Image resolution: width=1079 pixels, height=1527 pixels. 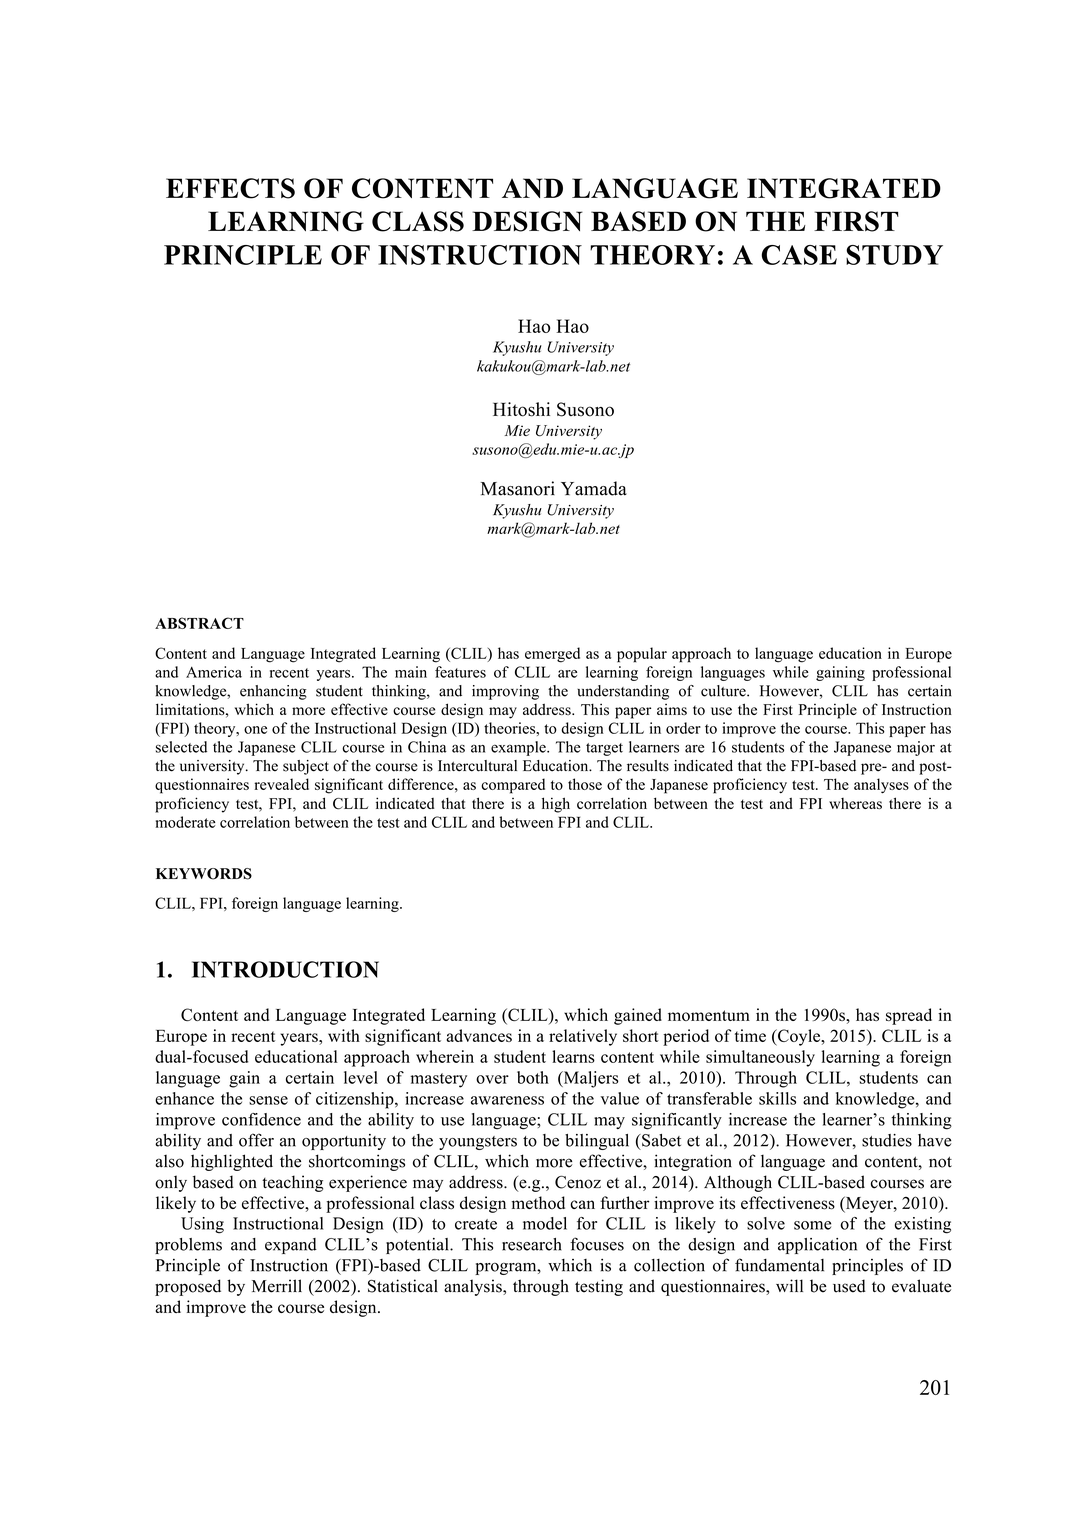 I want to click on CASE, so click(x=799, y=255).
